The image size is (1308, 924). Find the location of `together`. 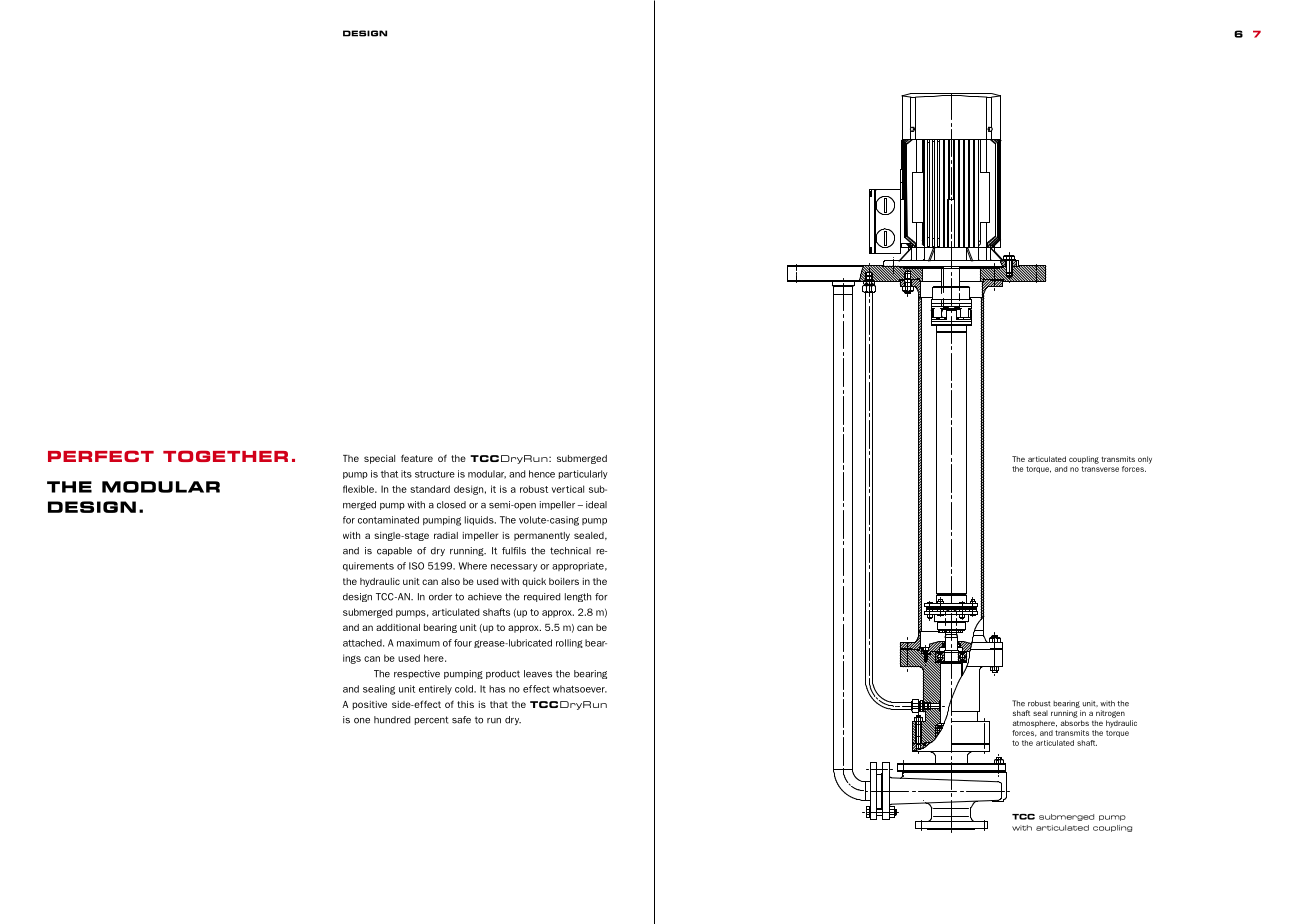

together is located at coordinates (225, 456).
